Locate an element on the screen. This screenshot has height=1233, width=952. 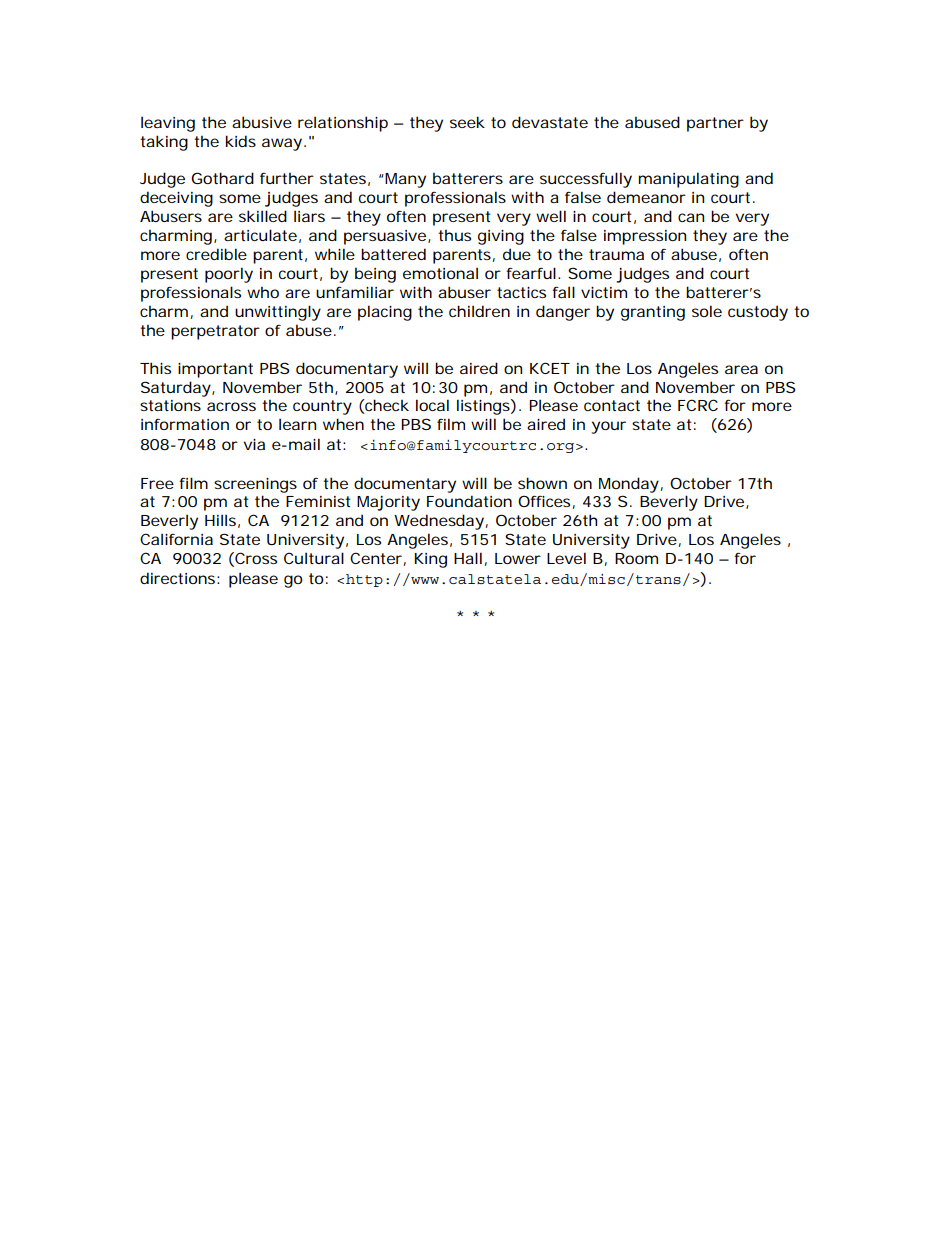
seek is located at coordinates (467, 122).
